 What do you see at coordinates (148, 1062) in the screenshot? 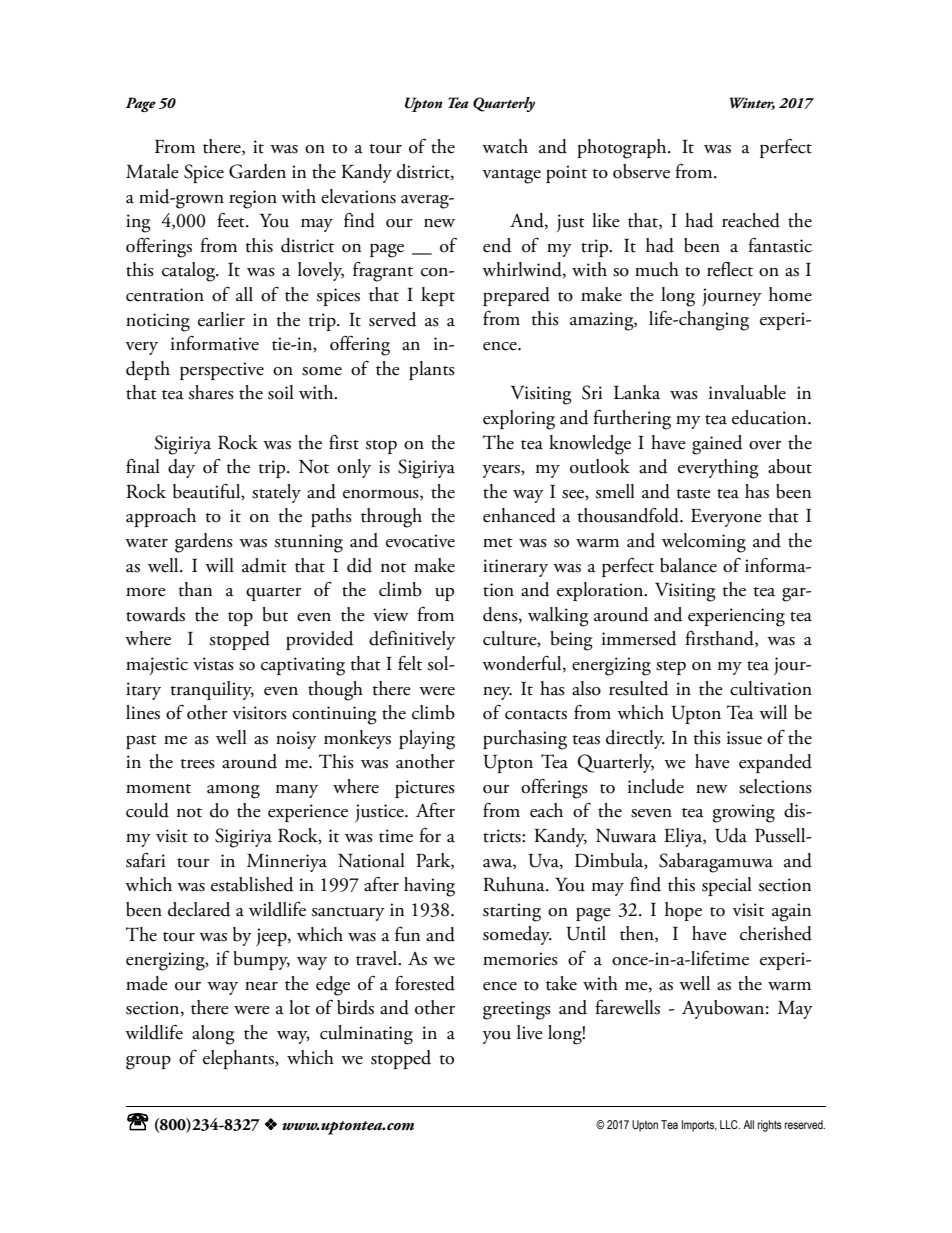
I see `group` at bounding box center [148, 1062].
